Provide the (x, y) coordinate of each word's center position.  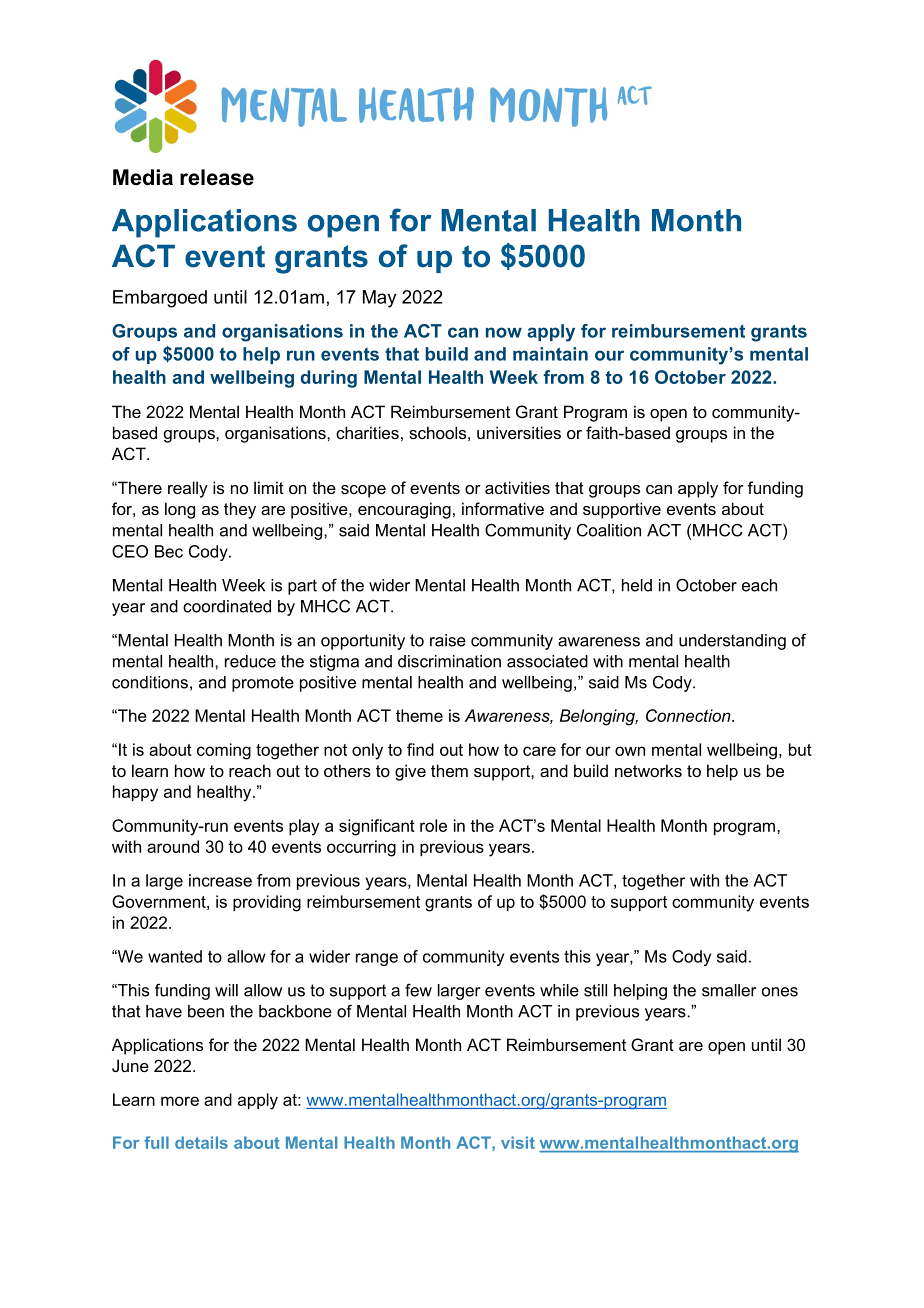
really (188, 489)
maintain (550, 354)
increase (220, 880)
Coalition (609, 530)
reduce (250, 661)
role (433, 825)
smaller (729, 990)
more (180, 1101)
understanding (732, 642)
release (217, 177)
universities (519, 432)
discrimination (449, 661)
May (379, 299)
